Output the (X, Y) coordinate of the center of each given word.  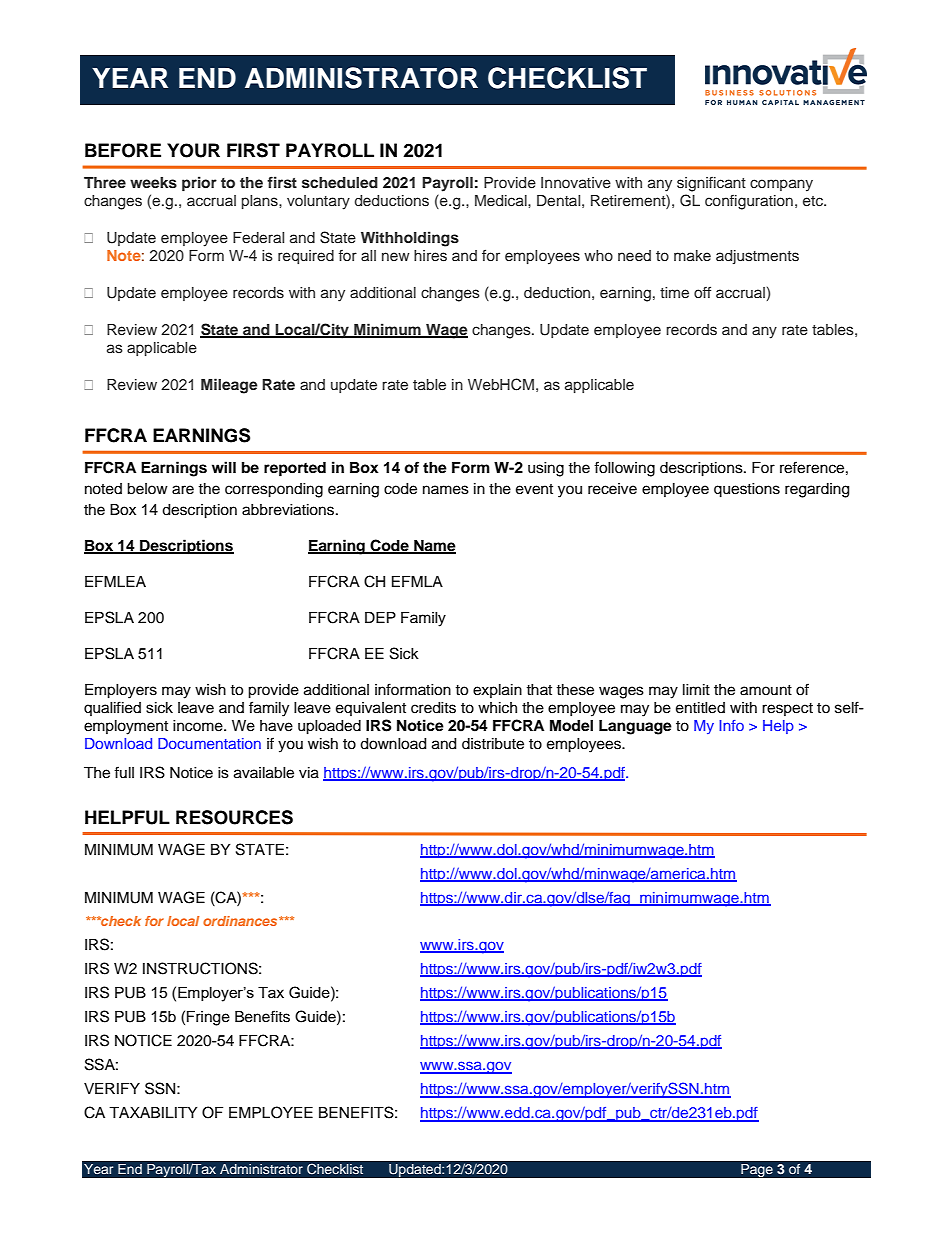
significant (711, 184)
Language (635, 727)
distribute (493, 744)
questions (747, 490)
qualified (112, 708)
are (183, 490)
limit (696, 689)
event (534, 489)
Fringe (208, 1018)
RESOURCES (234, 817)
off (702, 292)
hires (430, 256)
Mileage (229, 386)
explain (497, 691)
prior (199, 184)
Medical (502, 201)
